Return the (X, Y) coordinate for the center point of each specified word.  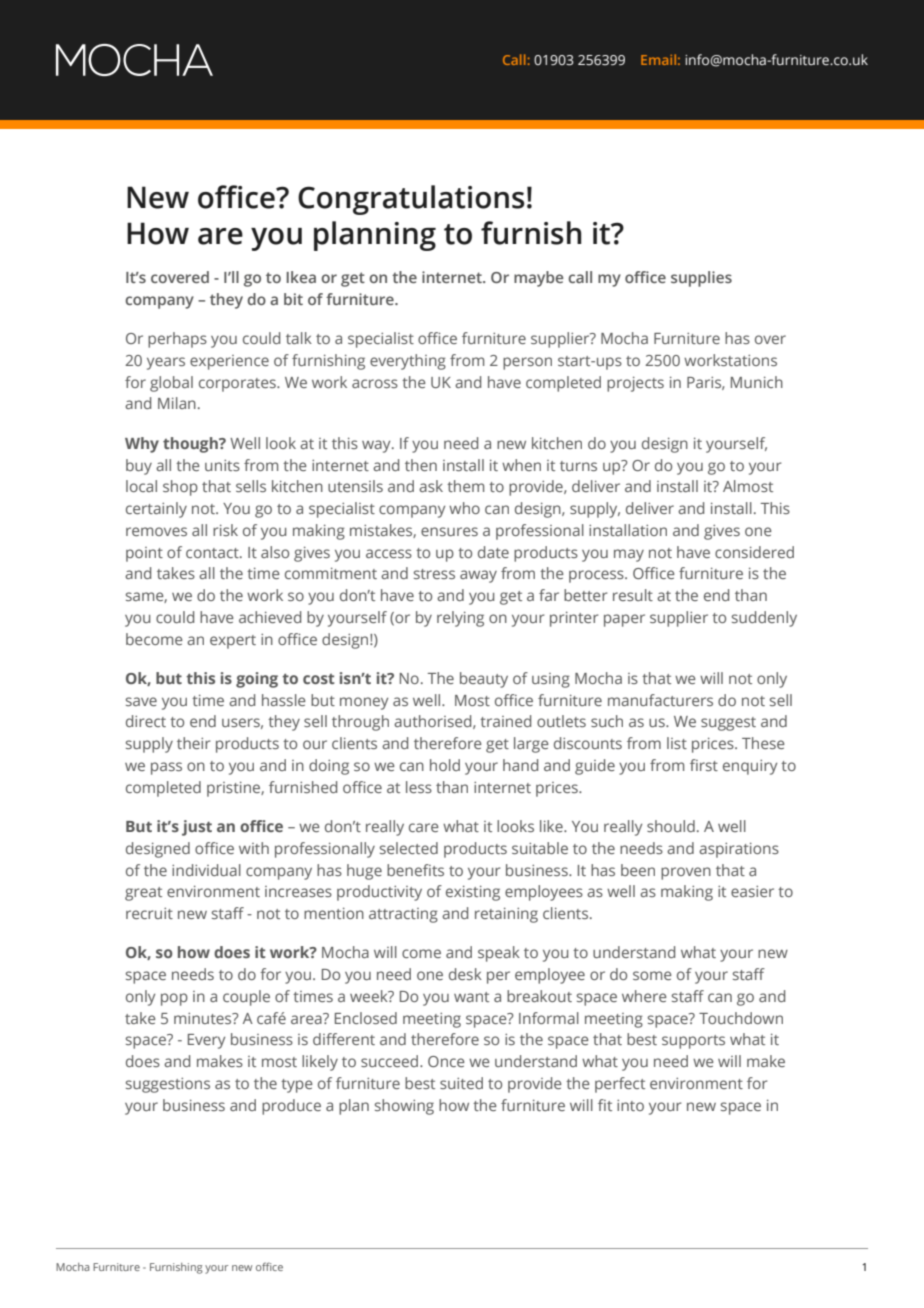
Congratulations (411, 200)
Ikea (301, 277)
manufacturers (660, 700)
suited (461, 1083)
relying (460, 619)
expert (233, 642)
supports (693, 1042)
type (297, 1086)
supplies (701, 279)
